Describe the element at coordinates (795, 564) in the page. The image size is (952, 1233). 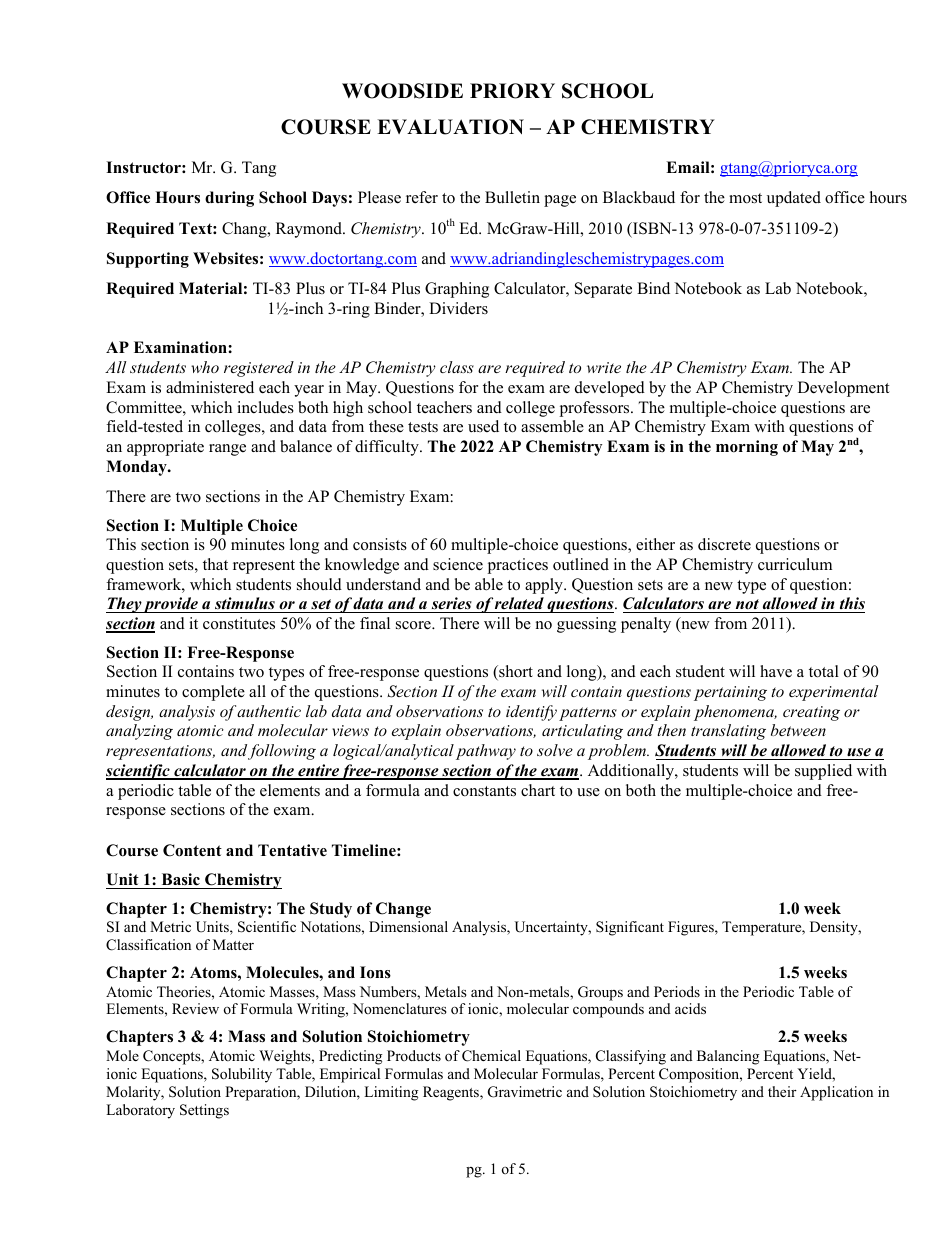
I see `curriculum` at that location.
